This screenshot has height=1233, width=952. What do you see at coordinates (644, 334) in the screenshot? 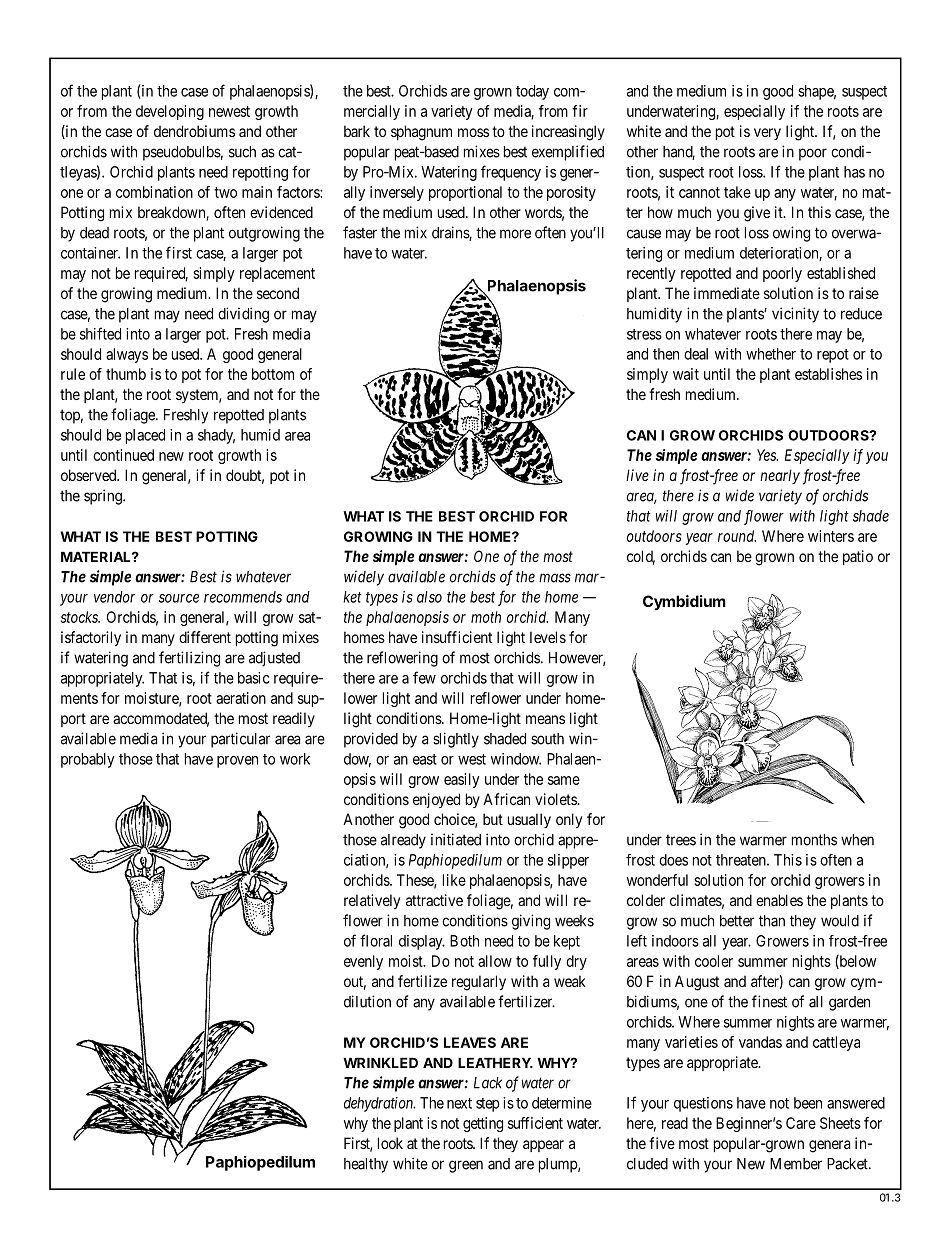
I see `stress` at bounding box center [644, 334].
